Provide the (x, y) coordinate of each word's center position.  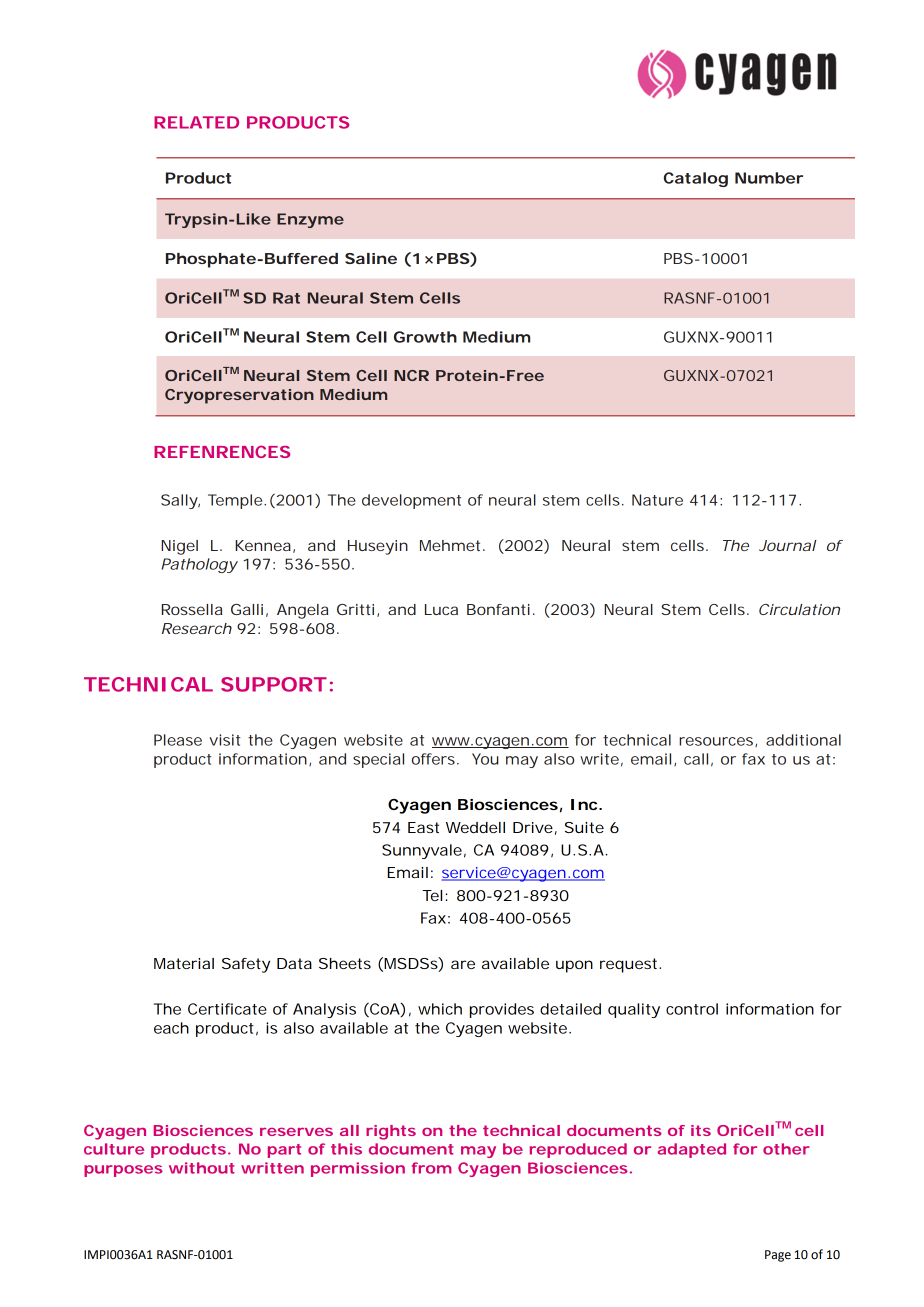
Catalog (696, 179)
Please (178, 740)
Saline (371, 258)
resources (717, 742)
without (202, 1168)
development (411, 501)
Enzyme (310, 220)
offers (433, 759)
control (692, 1009)
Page (778, 1256)
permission (358, 1169)
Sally (180, 501)
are (463, 964)
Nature (657, 500)
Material (184, 963)
